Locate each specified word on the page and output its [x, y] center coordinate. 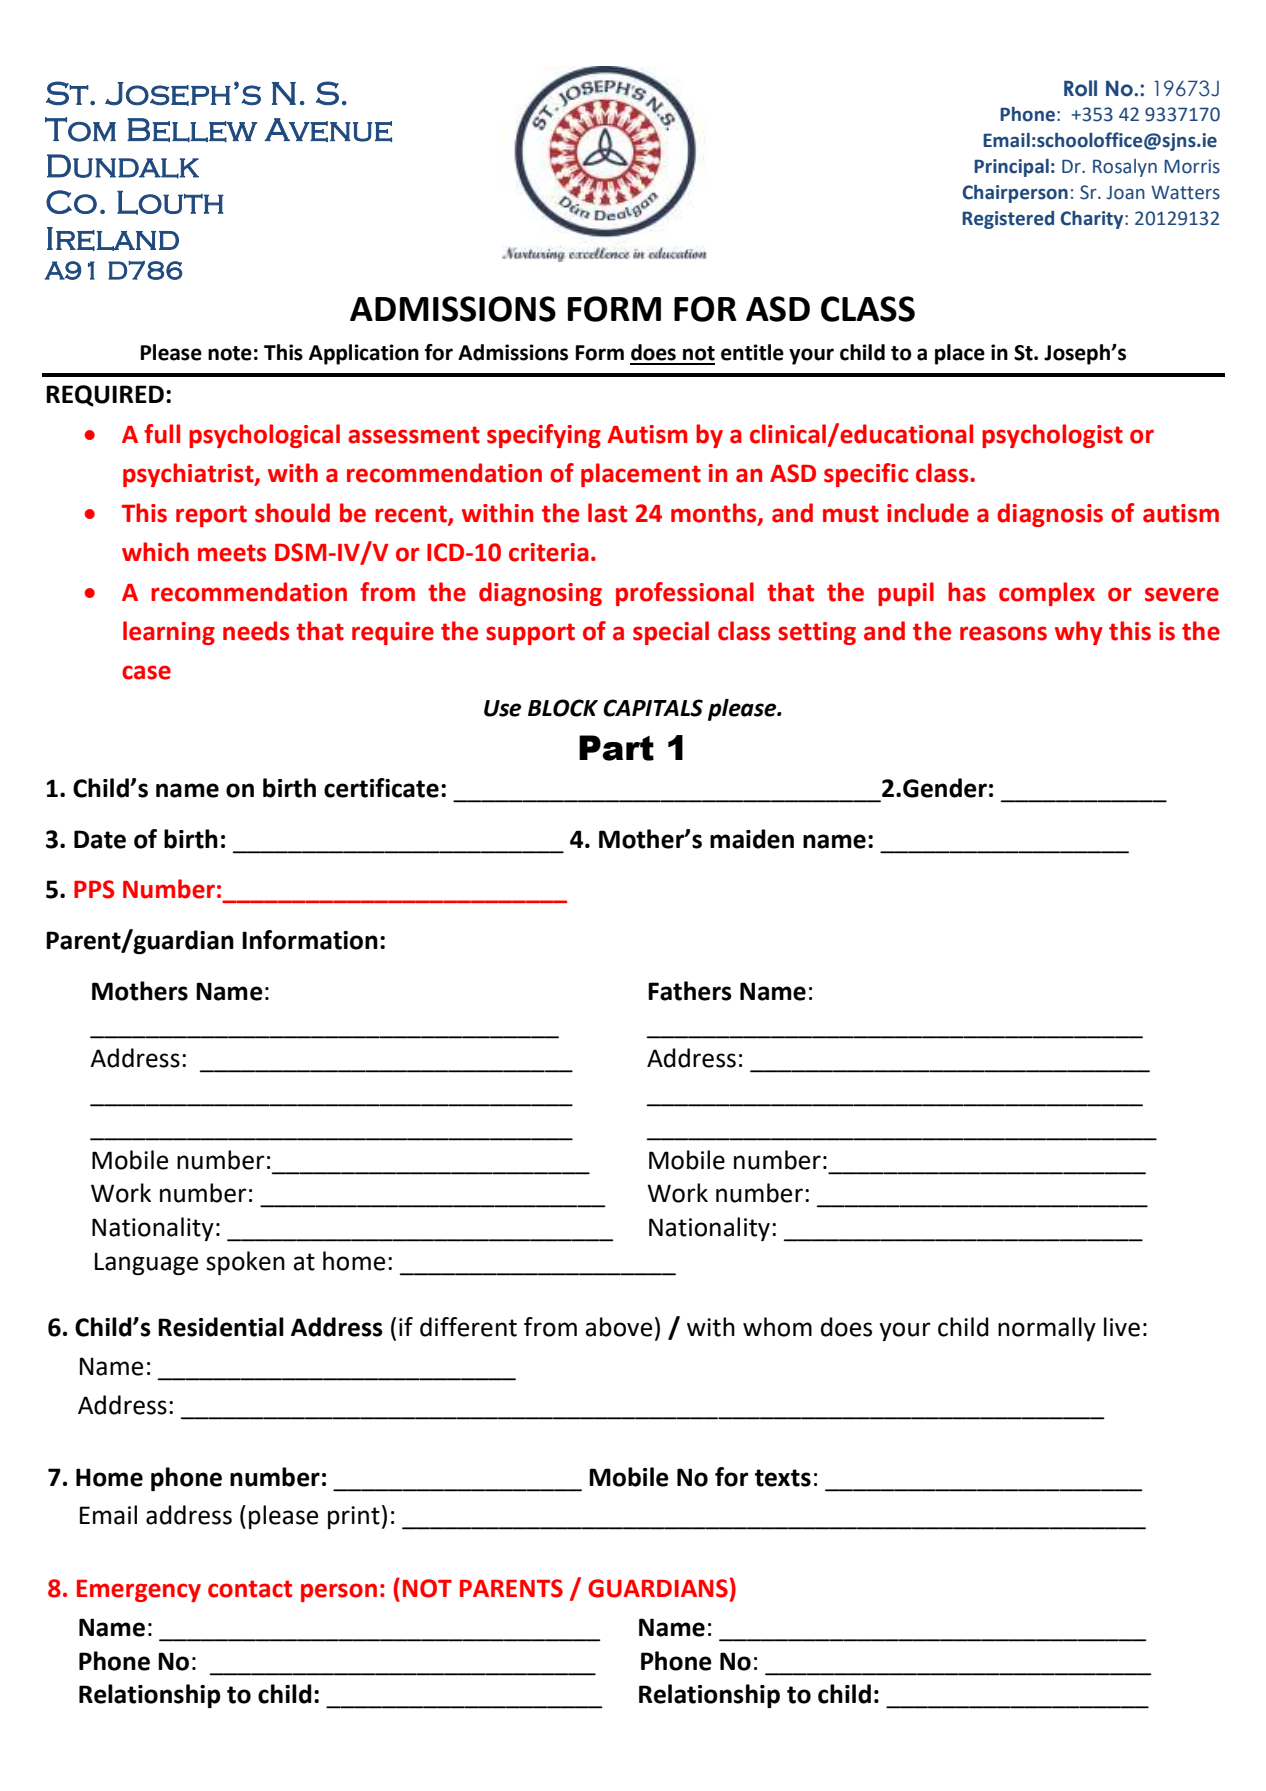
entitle [752, 352]
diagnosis [1050, 515]
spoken [245, 1263]
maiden [752, 839]
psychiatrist [189, 475]
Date [100, 839]
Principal [1011, 168]
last [607, 513]
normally [1047, 1329]
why [1079, 633]
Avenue [328, 130]
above [618, 1327]
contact [250, 1589]
